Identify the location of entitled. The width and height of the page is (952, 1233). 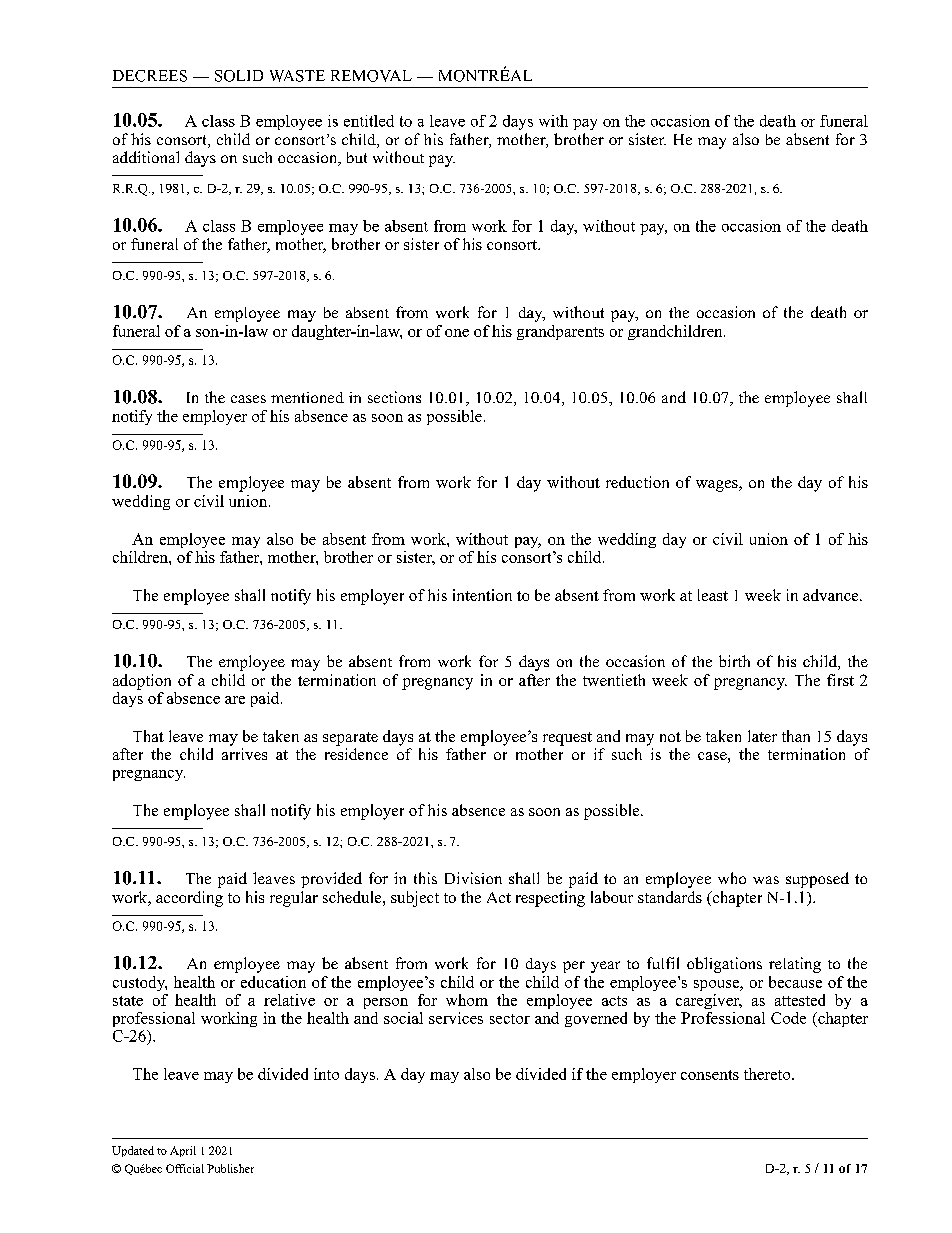
(369, 121).
